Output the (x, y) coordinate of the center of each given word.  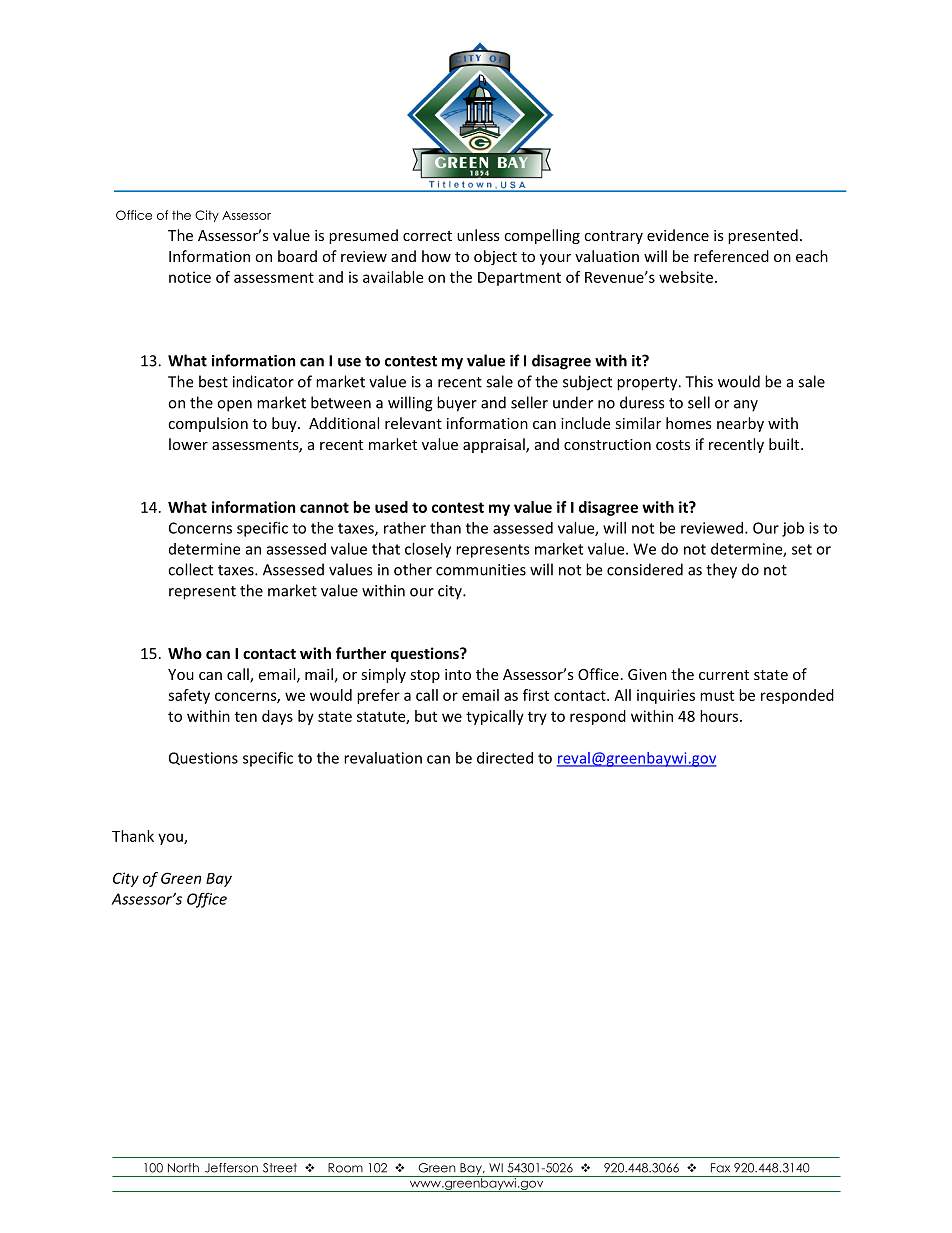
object (495, 257)
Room (345, 1168)
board (297, 256)
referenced (731, 256)
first (536, 695)
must (717, 695)
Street (280, 1168)
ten (246, 716)
